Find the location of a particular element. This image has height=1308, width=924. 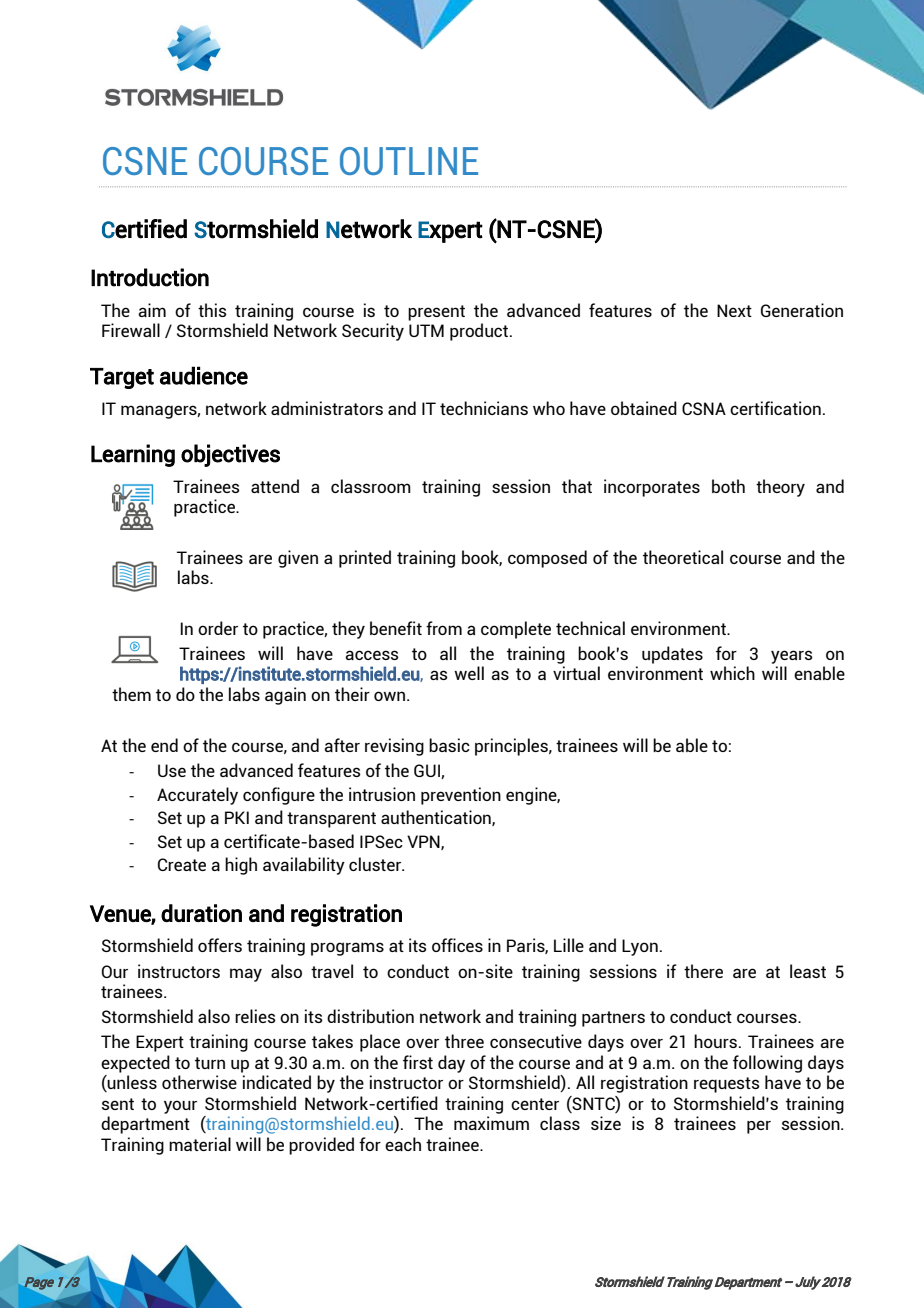

offers is located at coordinates (220, 945).
